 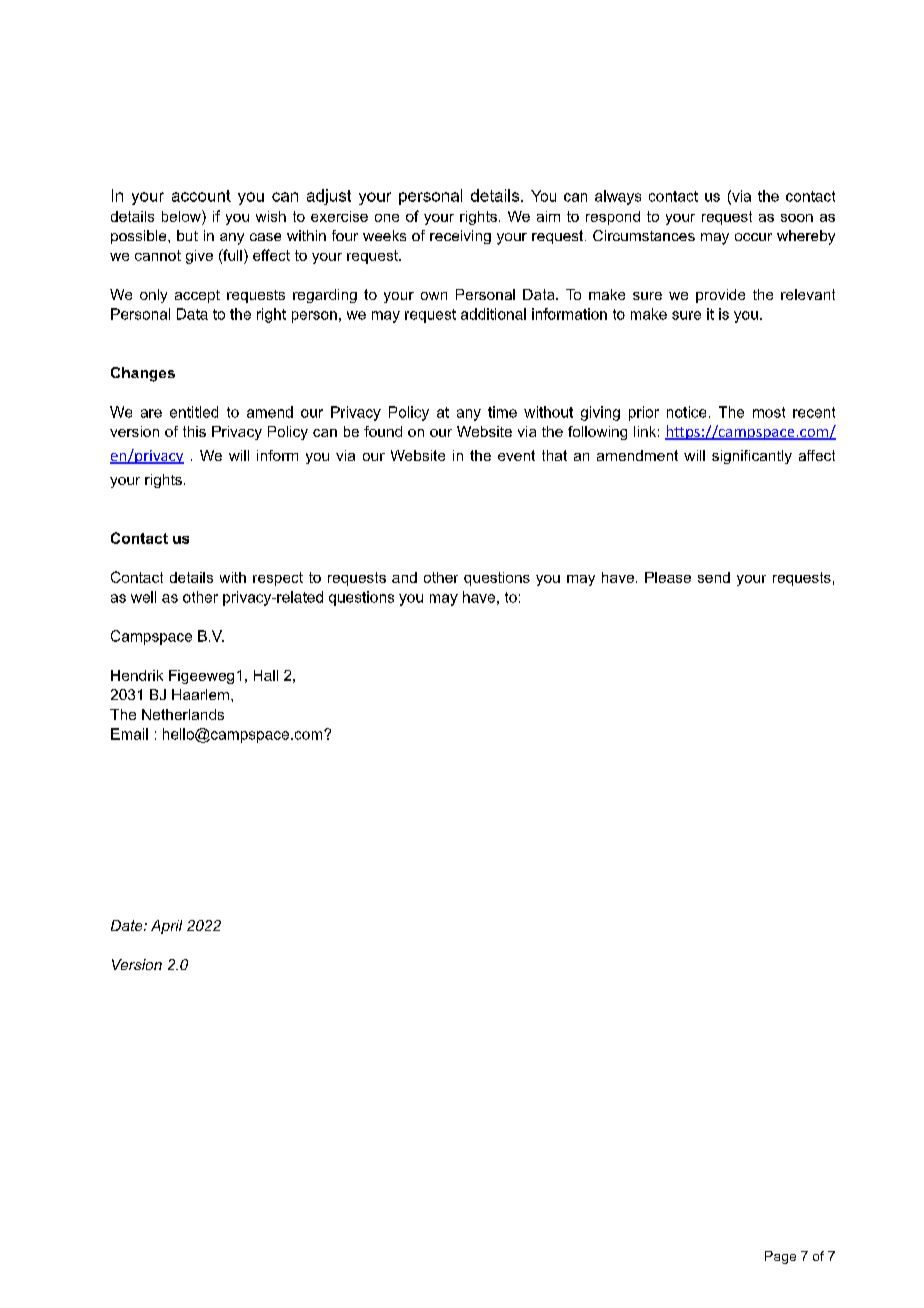 What do you see at coordinates (460, 237) in the page?
I see `receiving` at bounding box center [460, 237].
